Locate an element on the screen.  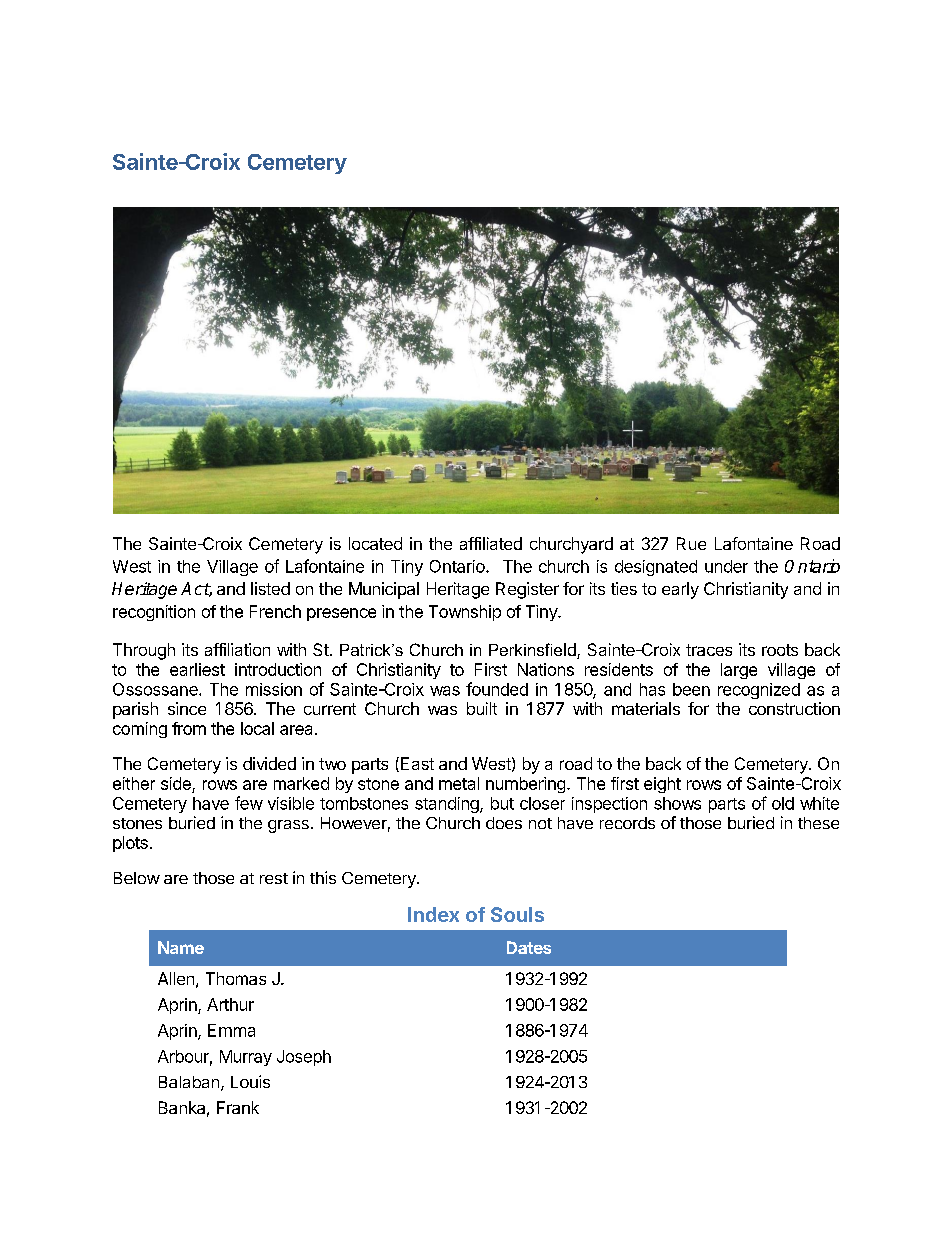
under is located at coordinates (726, 566).
